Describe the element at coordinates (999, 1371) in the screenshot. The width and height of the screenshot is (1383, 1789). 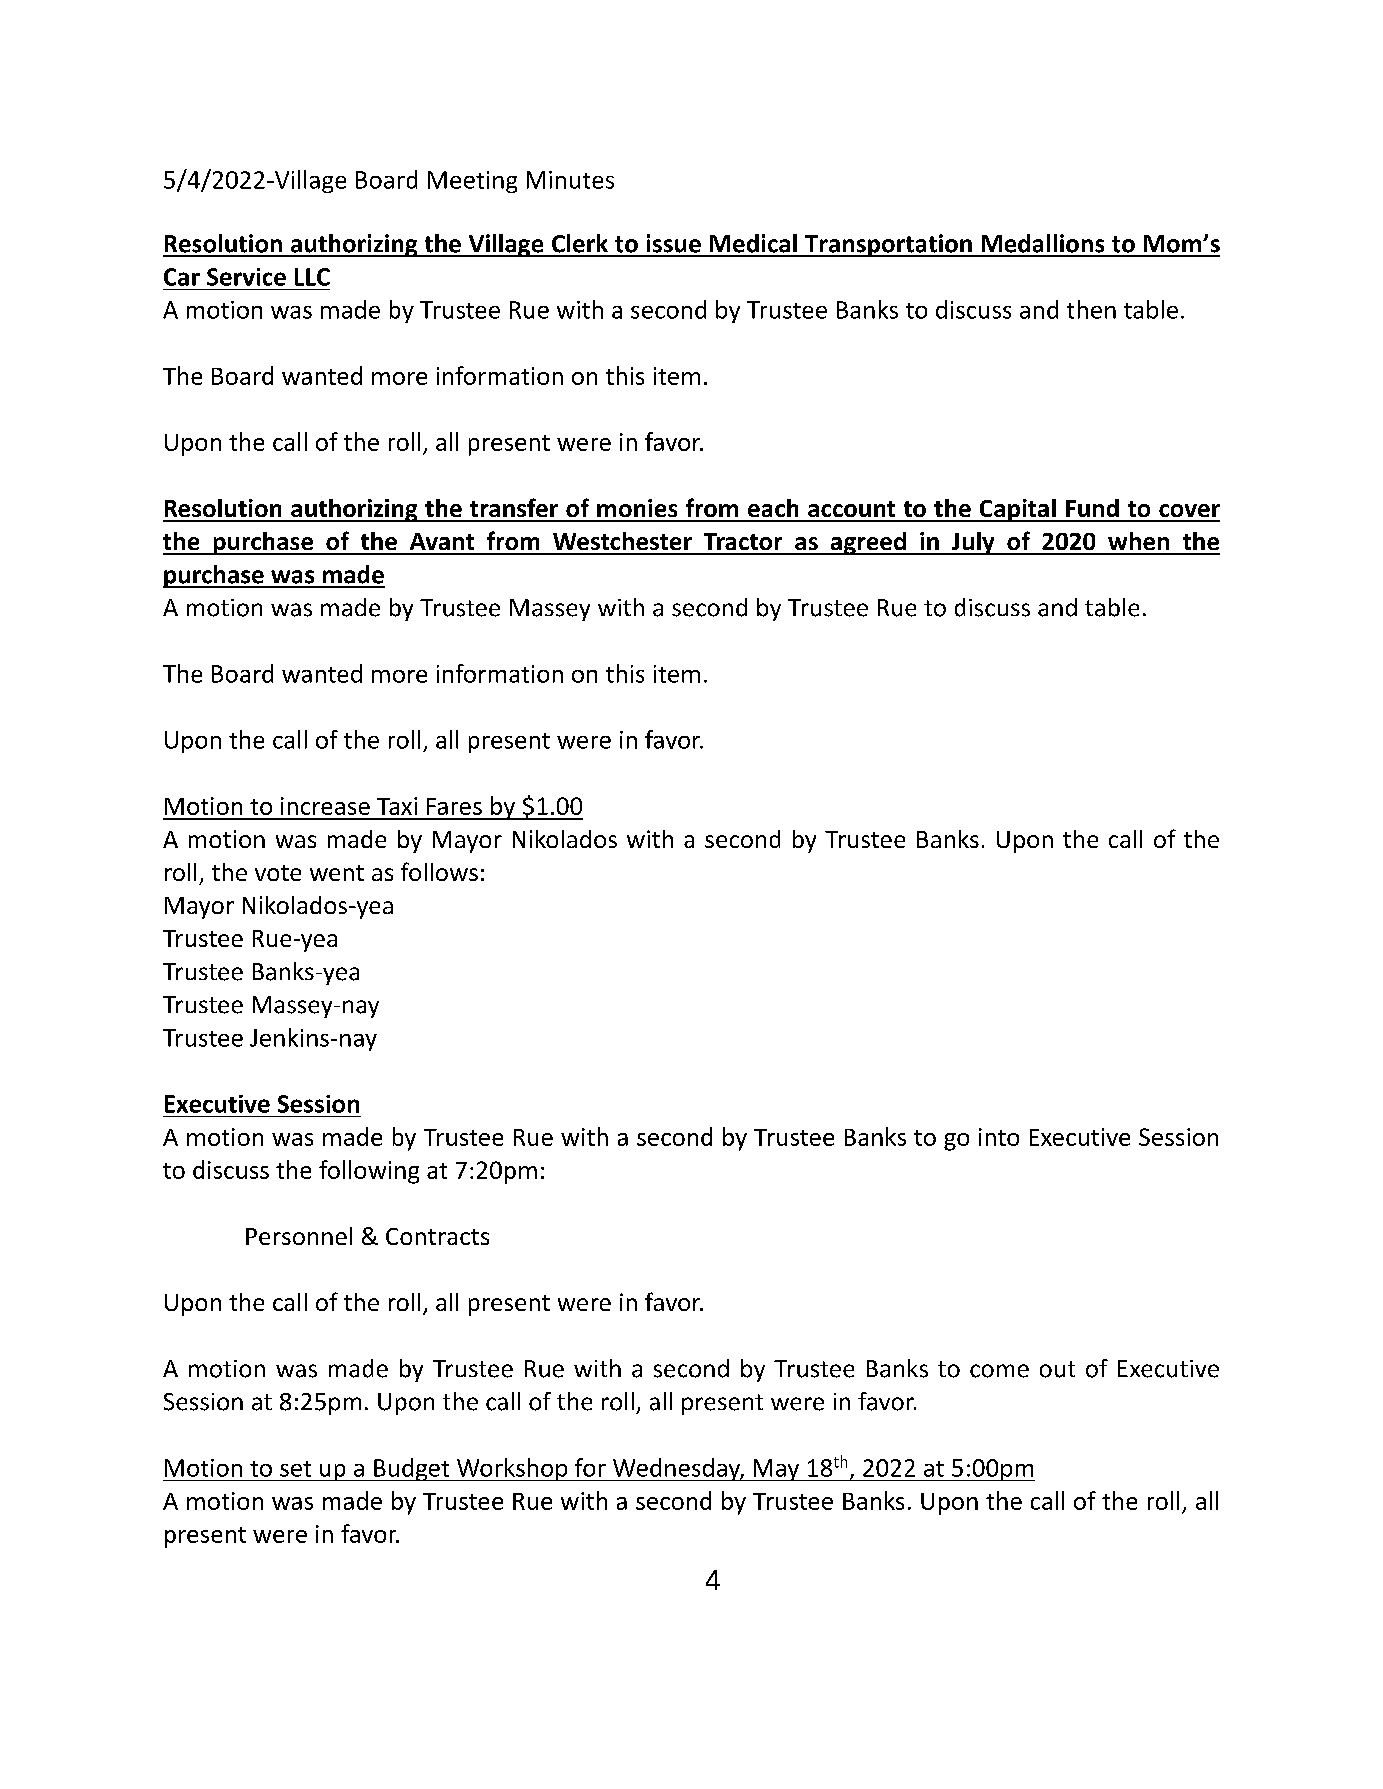
I see `come` at that location.
